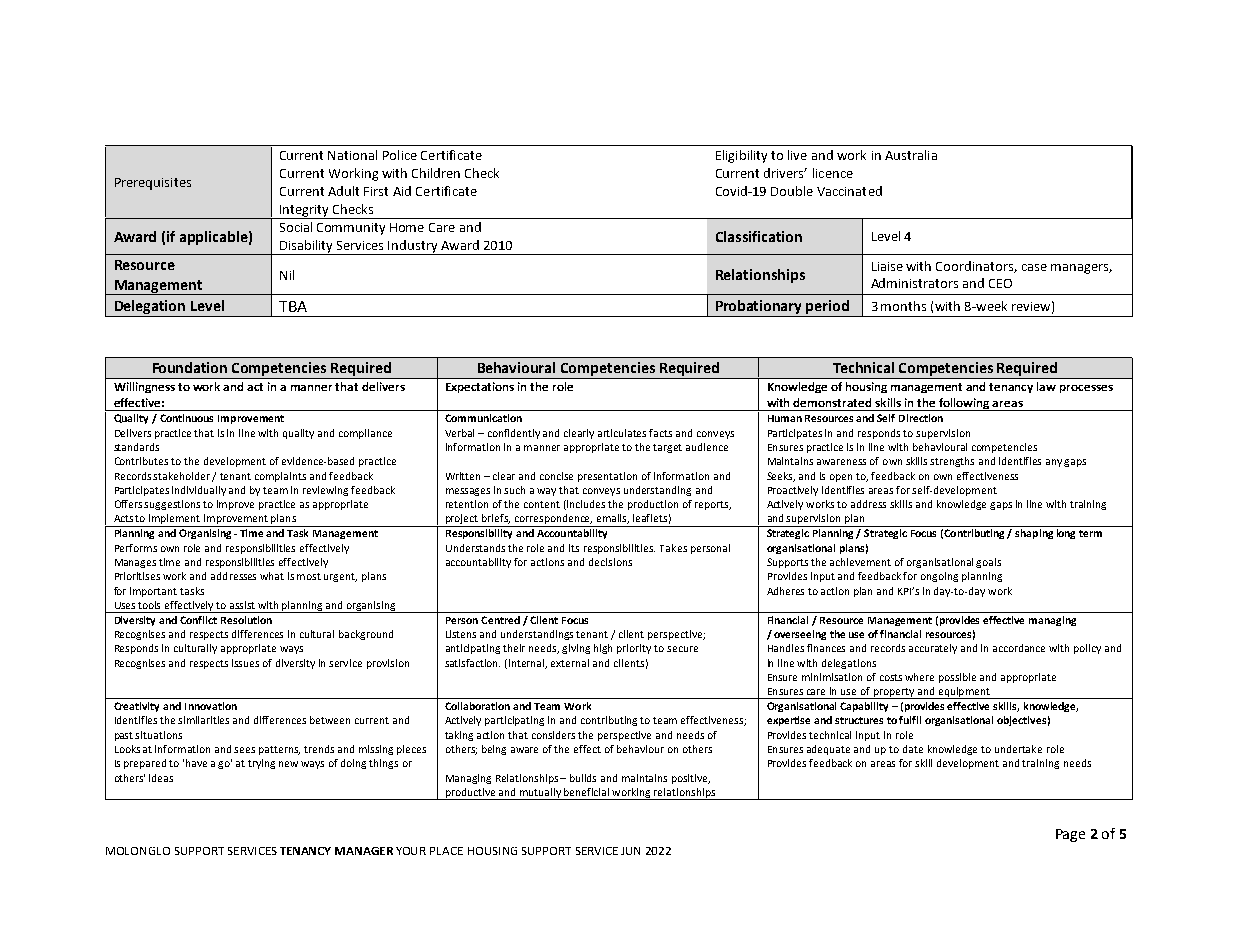 This page has height=952, width=1233. I want to click on Prerequisites, so click(153, 184).
